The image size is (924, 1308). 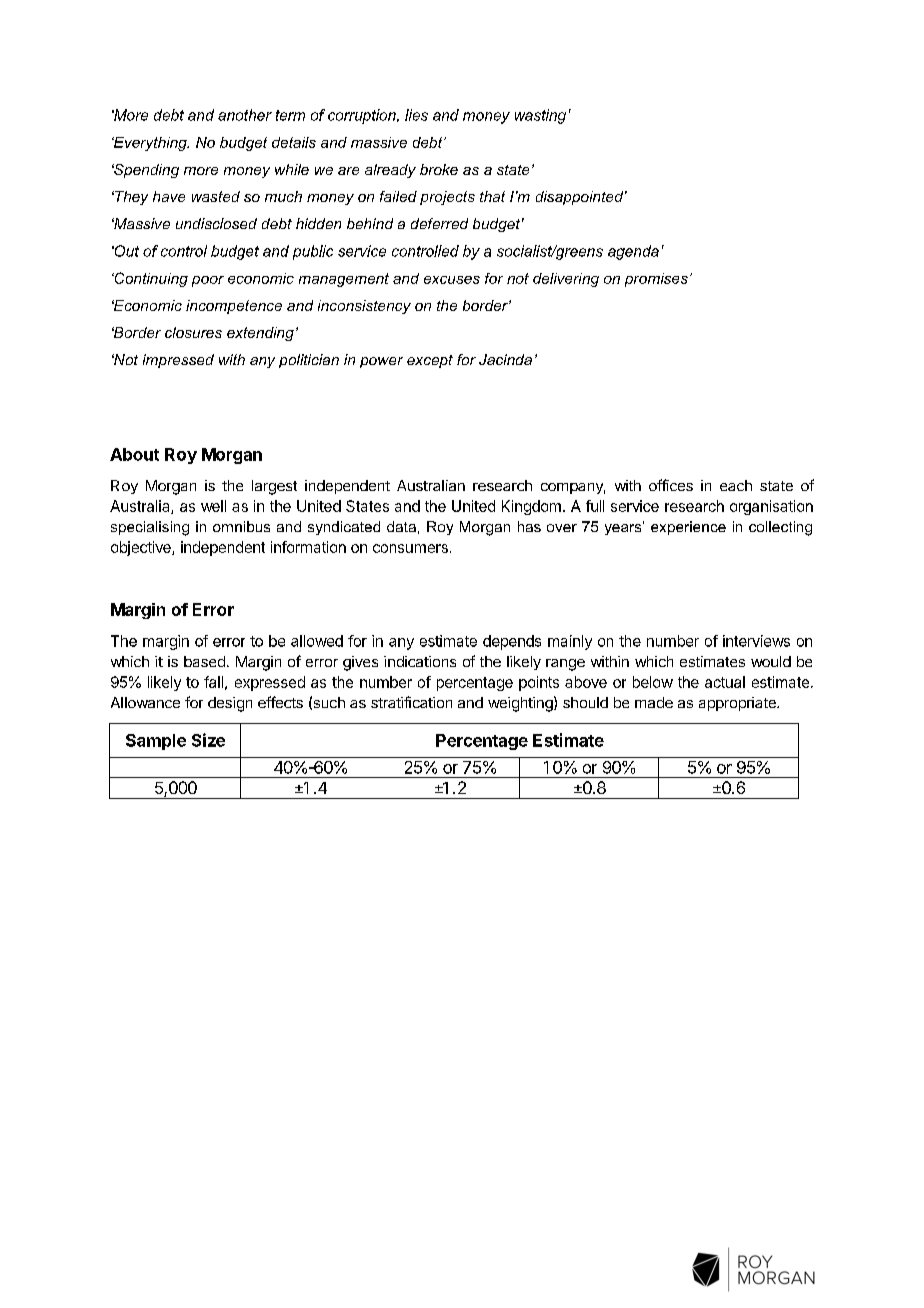 What do you see at coordinates (134, 454) in the screenshot?
I see `About` at bounding box center [134, 454].
